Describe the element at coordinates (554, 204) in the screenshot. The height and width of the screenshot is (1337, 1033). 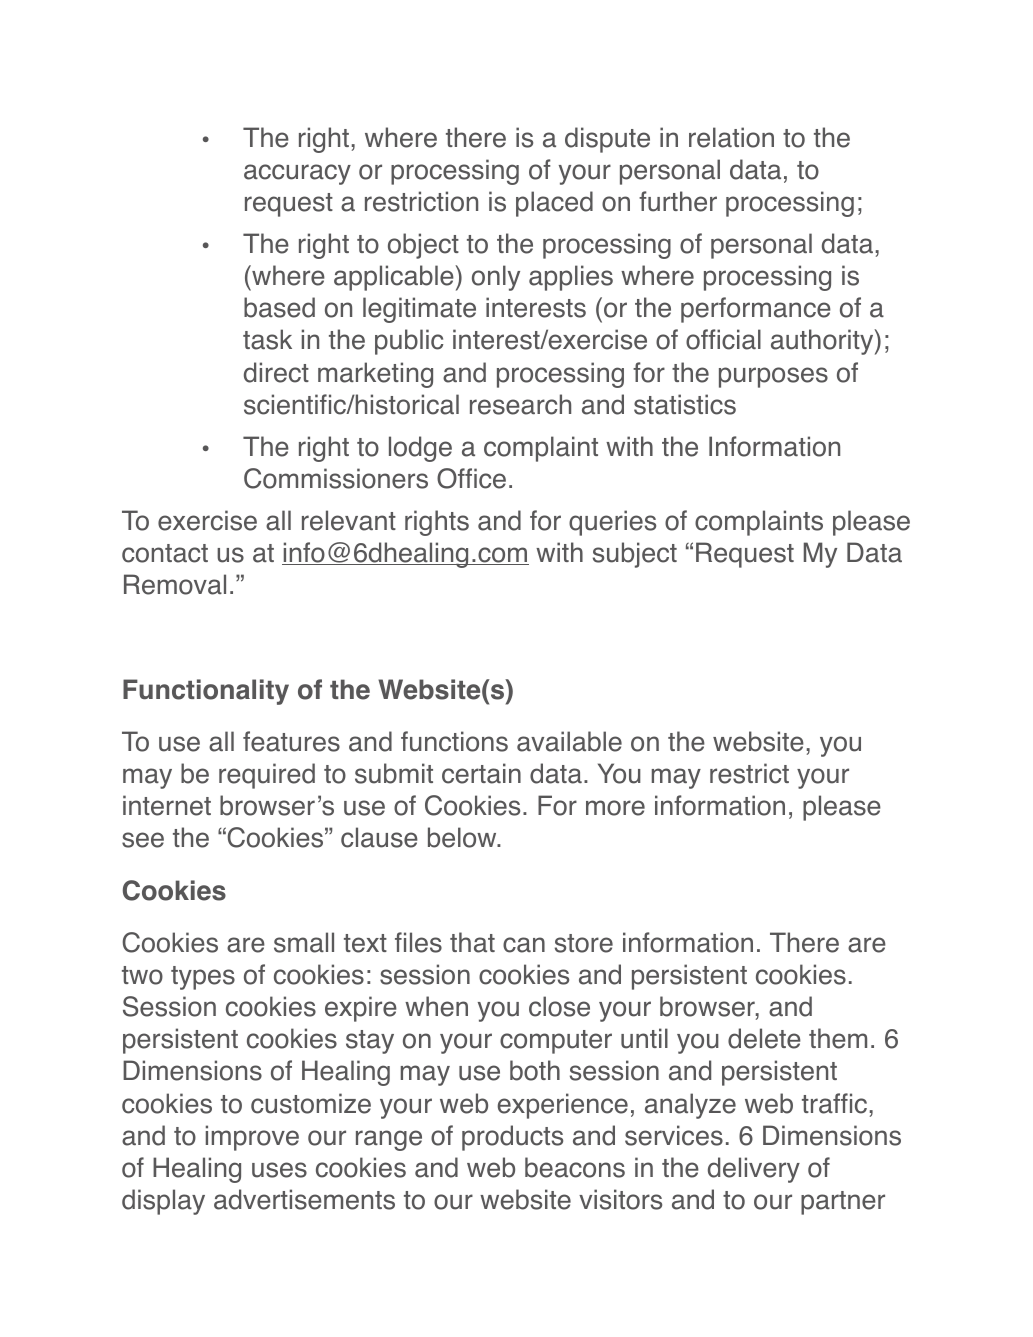
I see `placed` at that location.
